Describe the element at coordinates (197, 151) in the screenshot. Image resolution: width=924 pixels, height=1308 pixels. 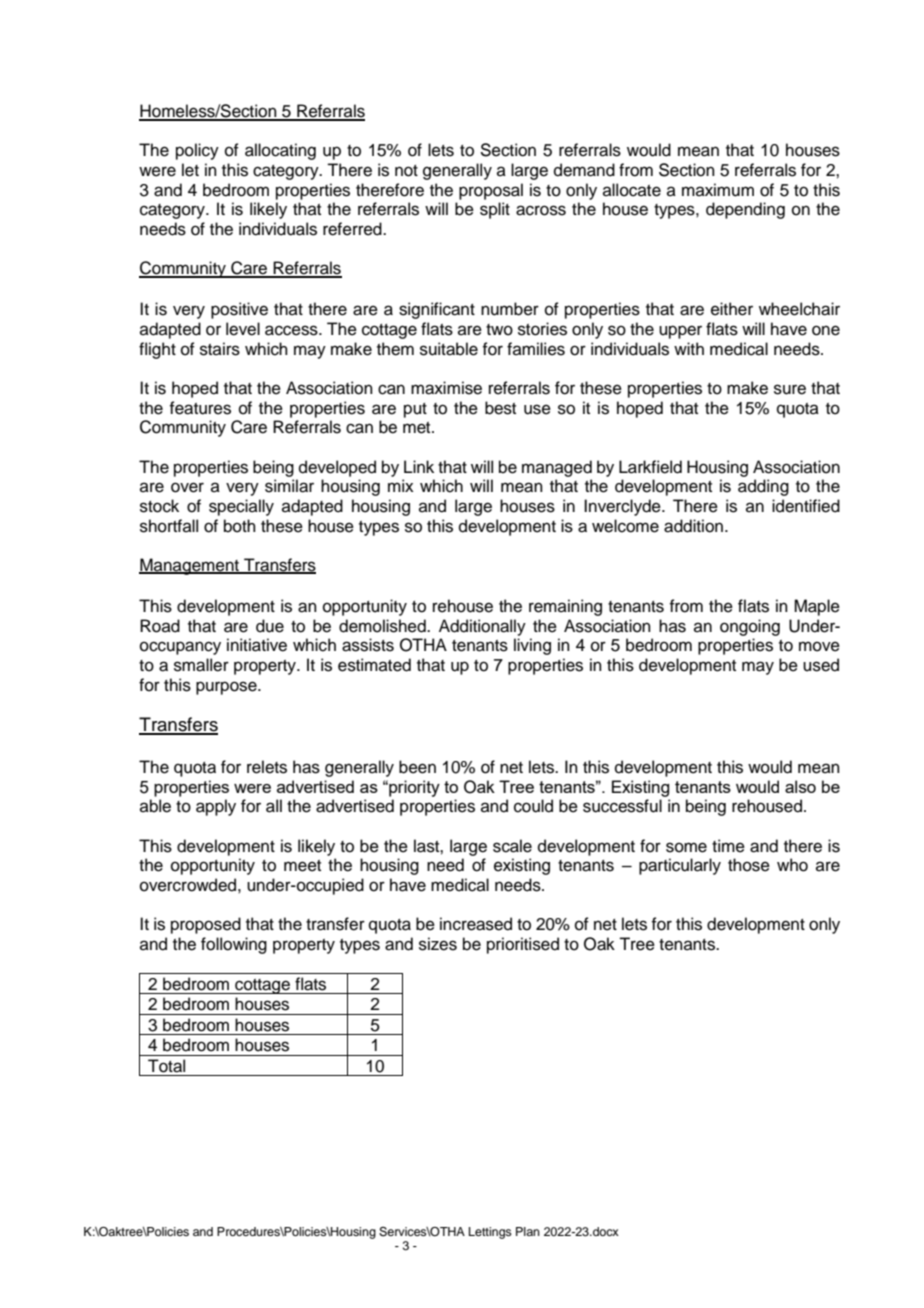
I see `policy` at that location.
